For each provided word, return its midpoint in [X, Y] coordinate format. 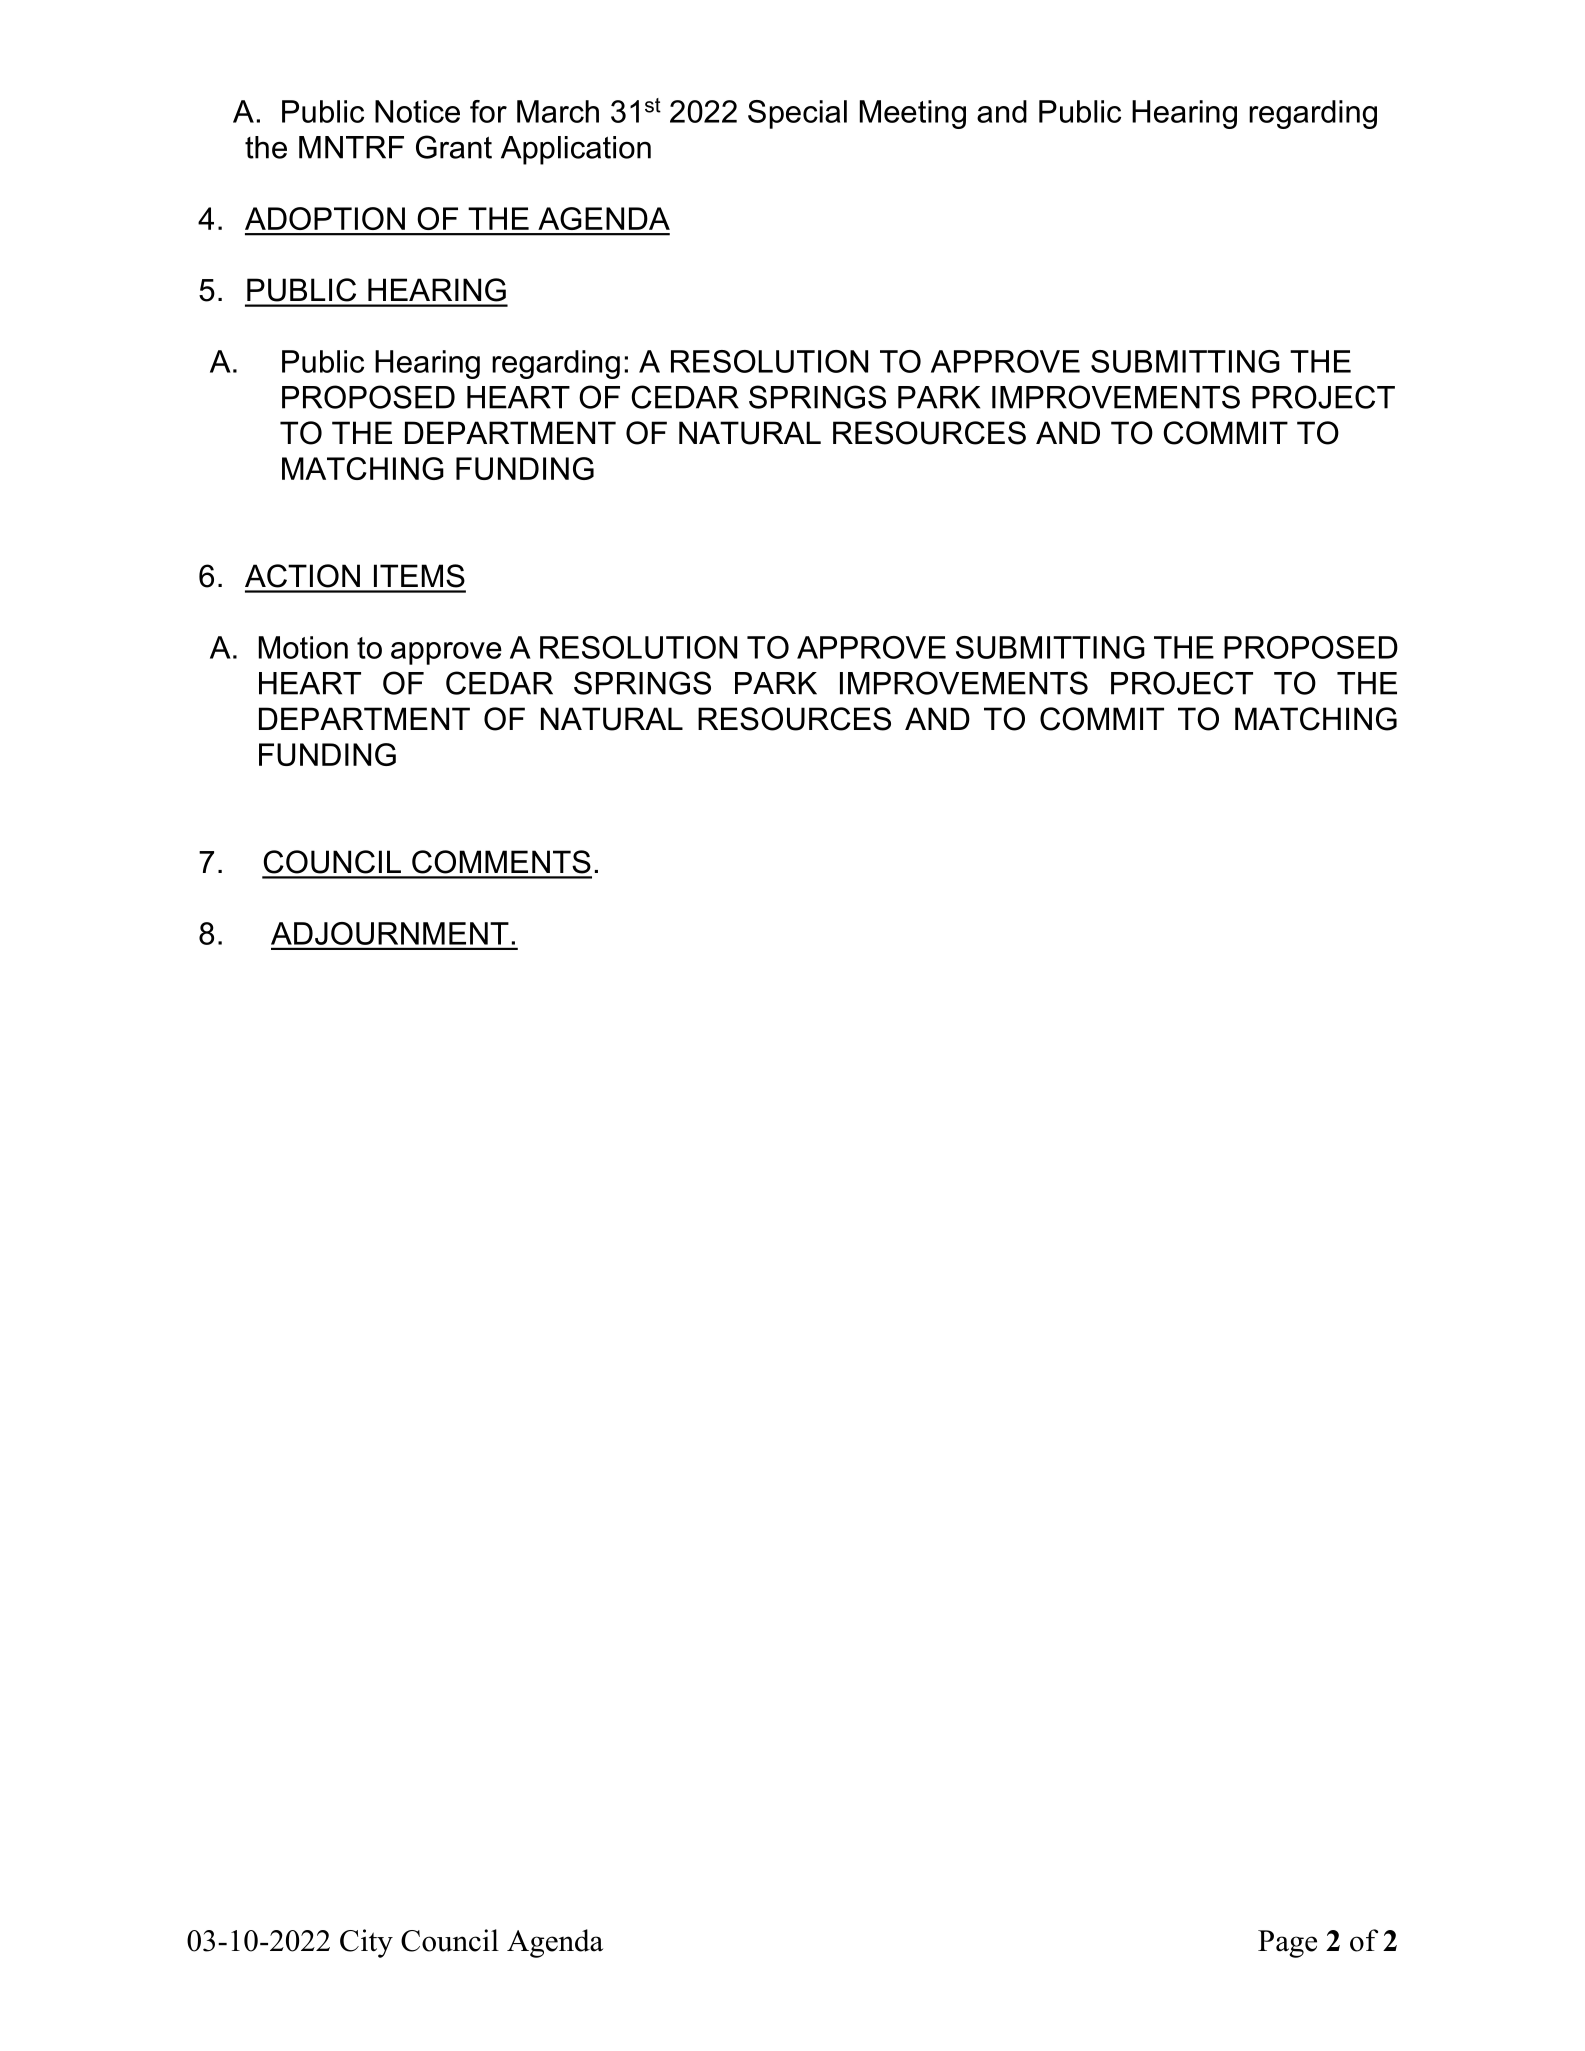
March [558, 111]
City [366, 1943]
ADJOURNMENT [390, 933]
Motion [303, 647]
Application [576, 150]
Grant [454, 147]
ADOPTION [325, 218]
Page [1287, 1944]
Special [797, 114]
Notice [417, 111]
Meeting [913, 114]
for [488, 111]
